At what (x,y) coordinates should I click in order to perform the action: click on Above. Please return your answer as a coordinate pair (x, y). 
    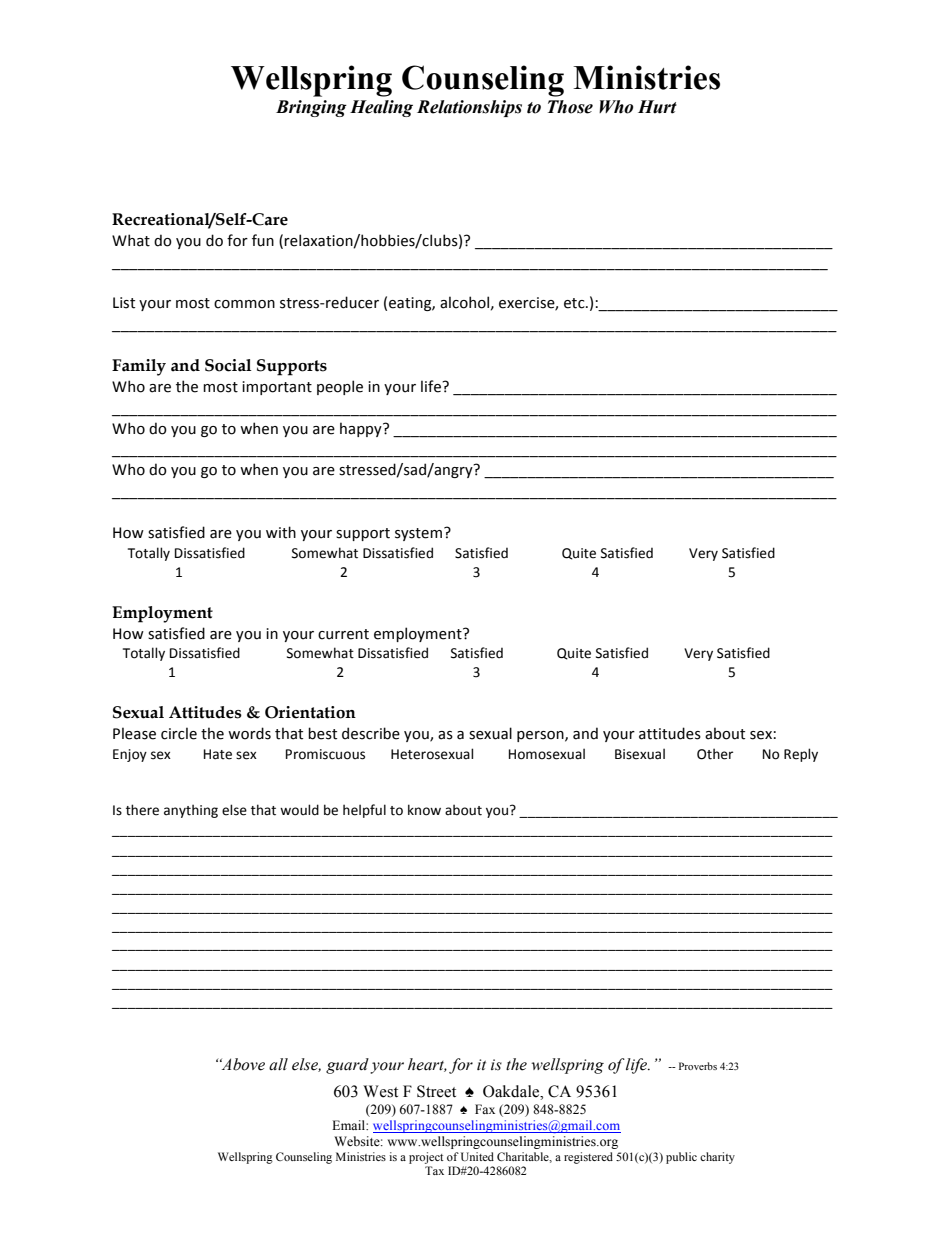
    Looking at the image, I should click on (242, 1064).
